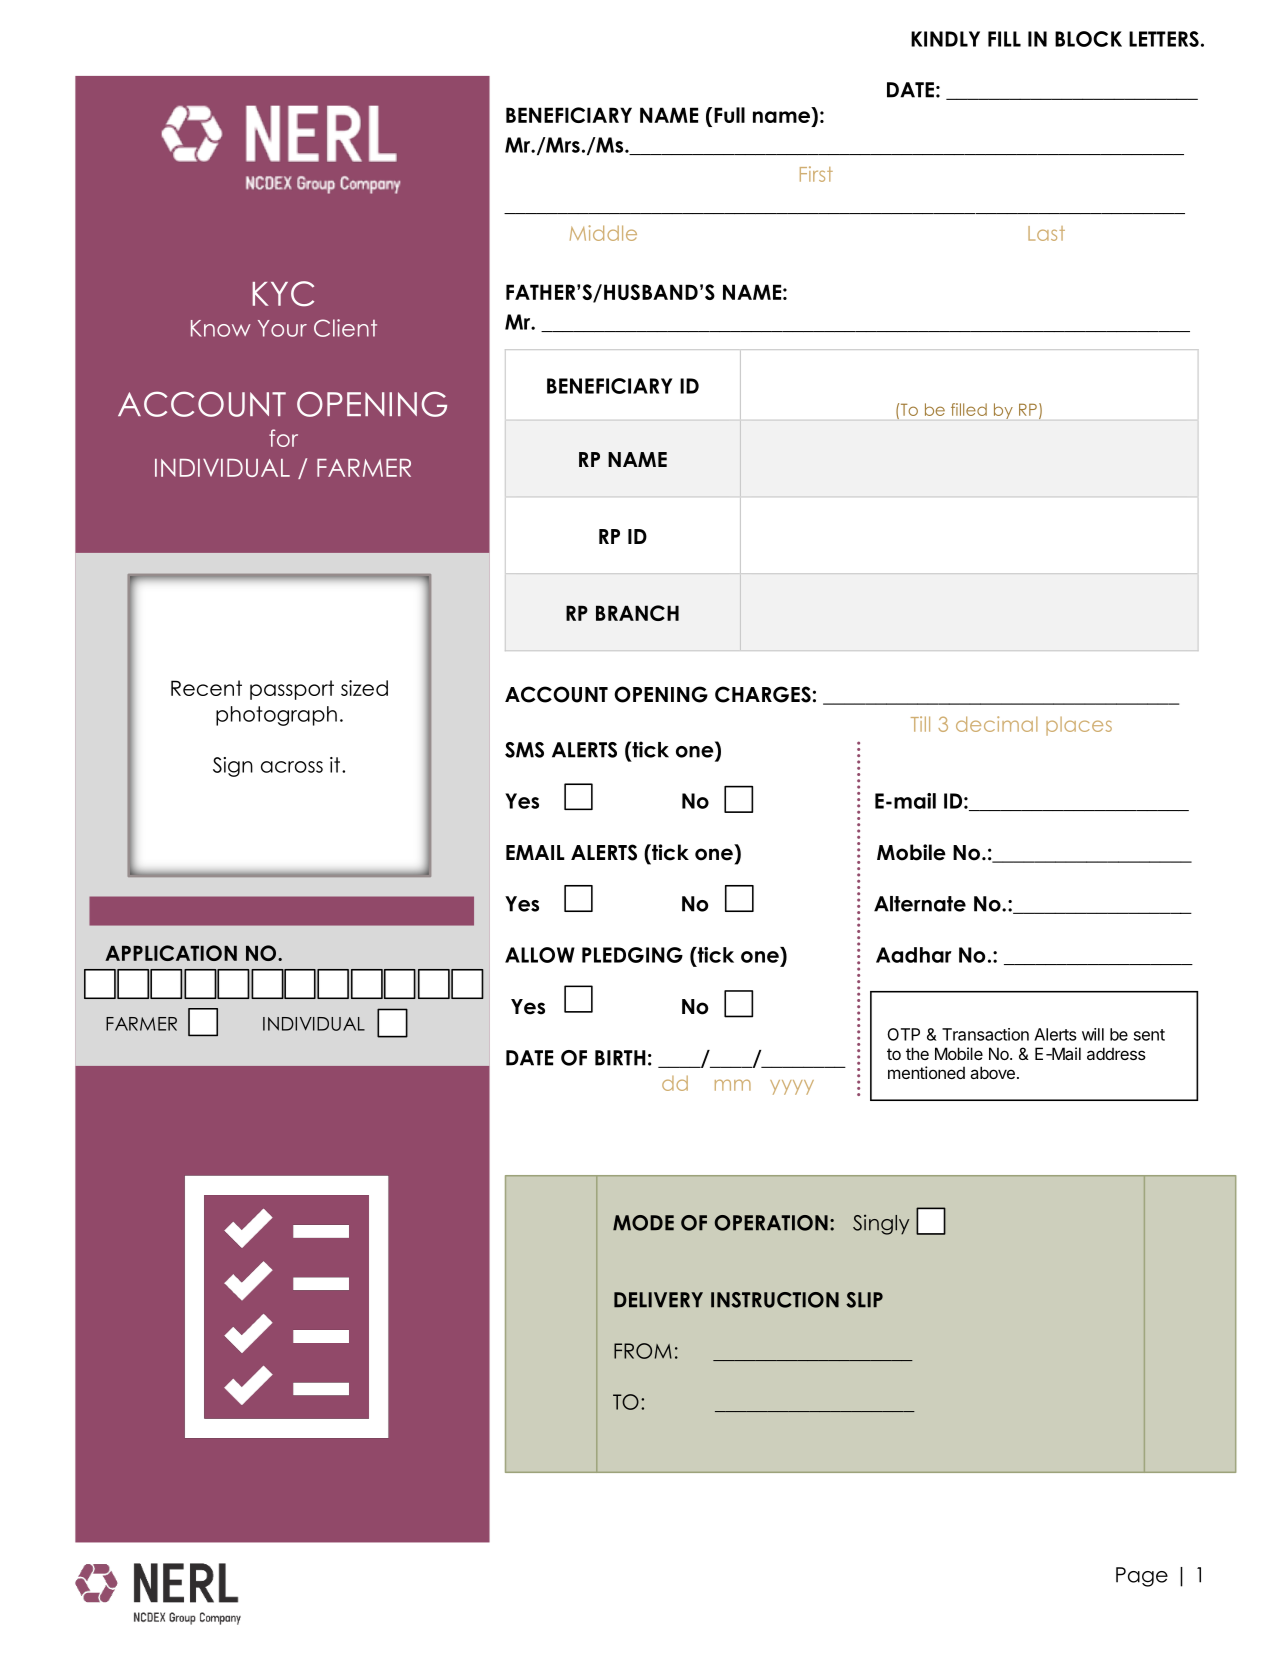  Describe the element at coordinates (658, 1300) in the page. I see `DELIVERY` at that location.
